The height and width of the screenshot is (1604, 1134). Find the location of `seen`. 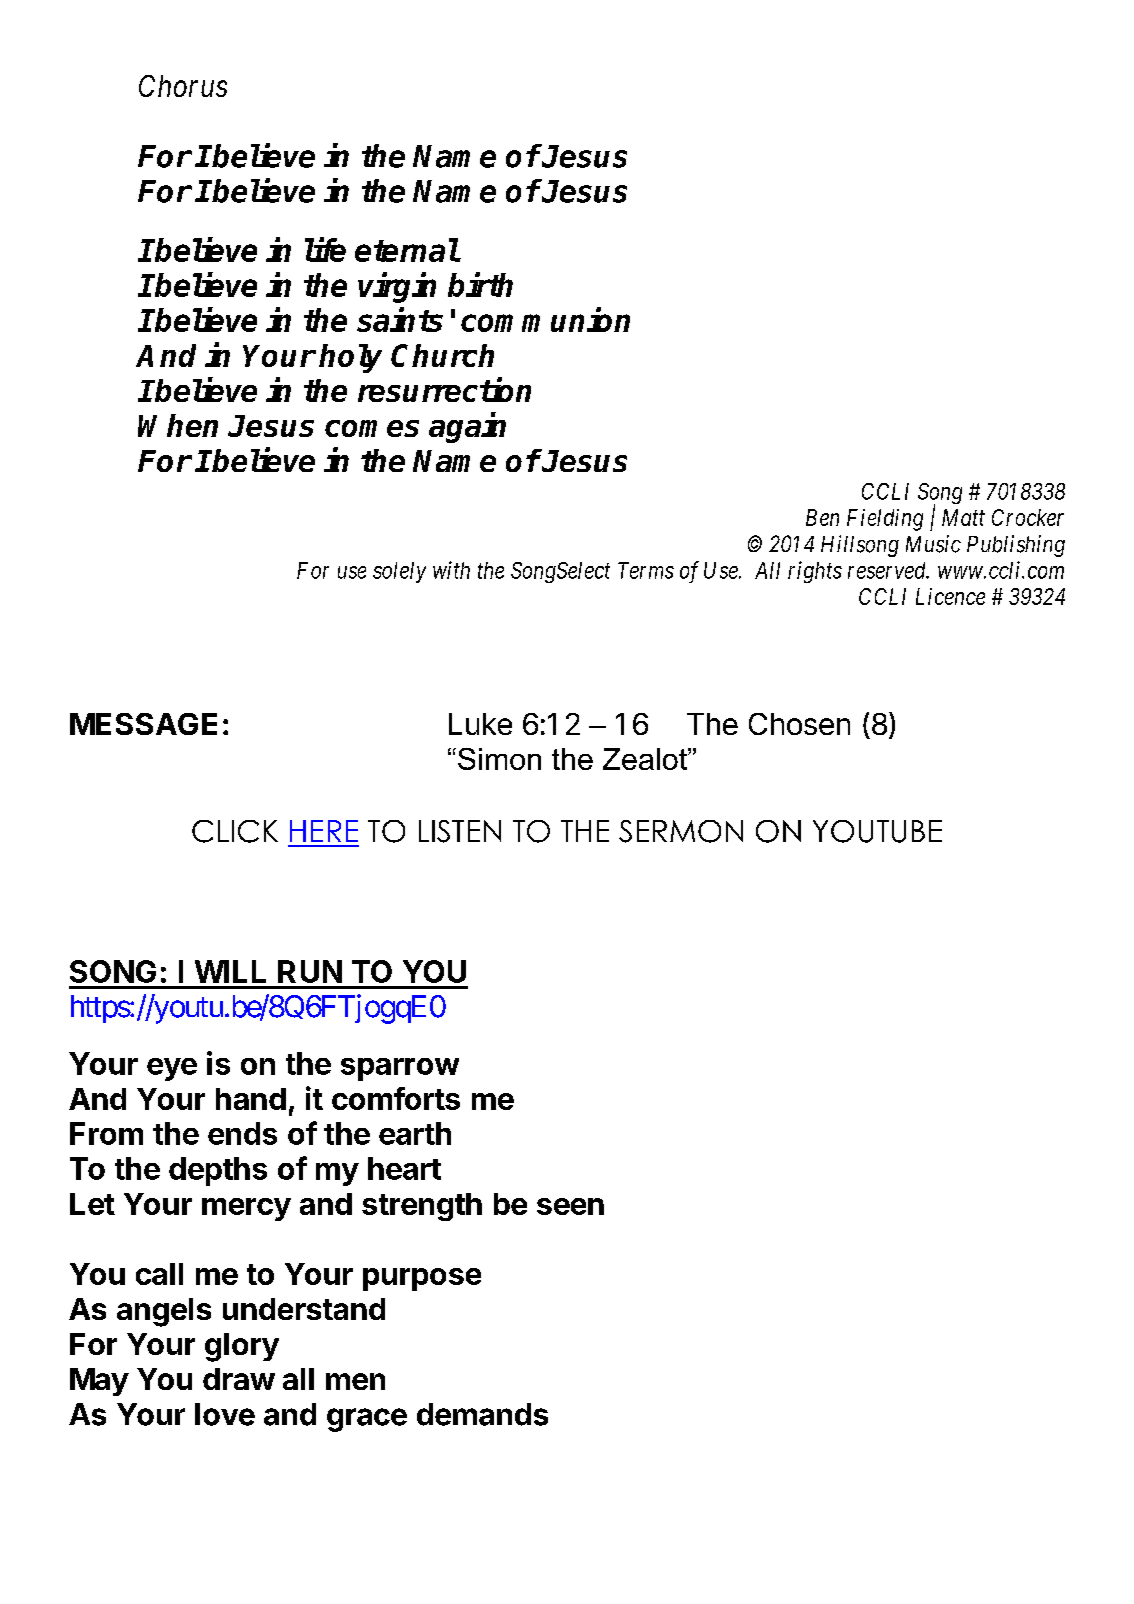

seen is located at coordinates (570, 1206).
